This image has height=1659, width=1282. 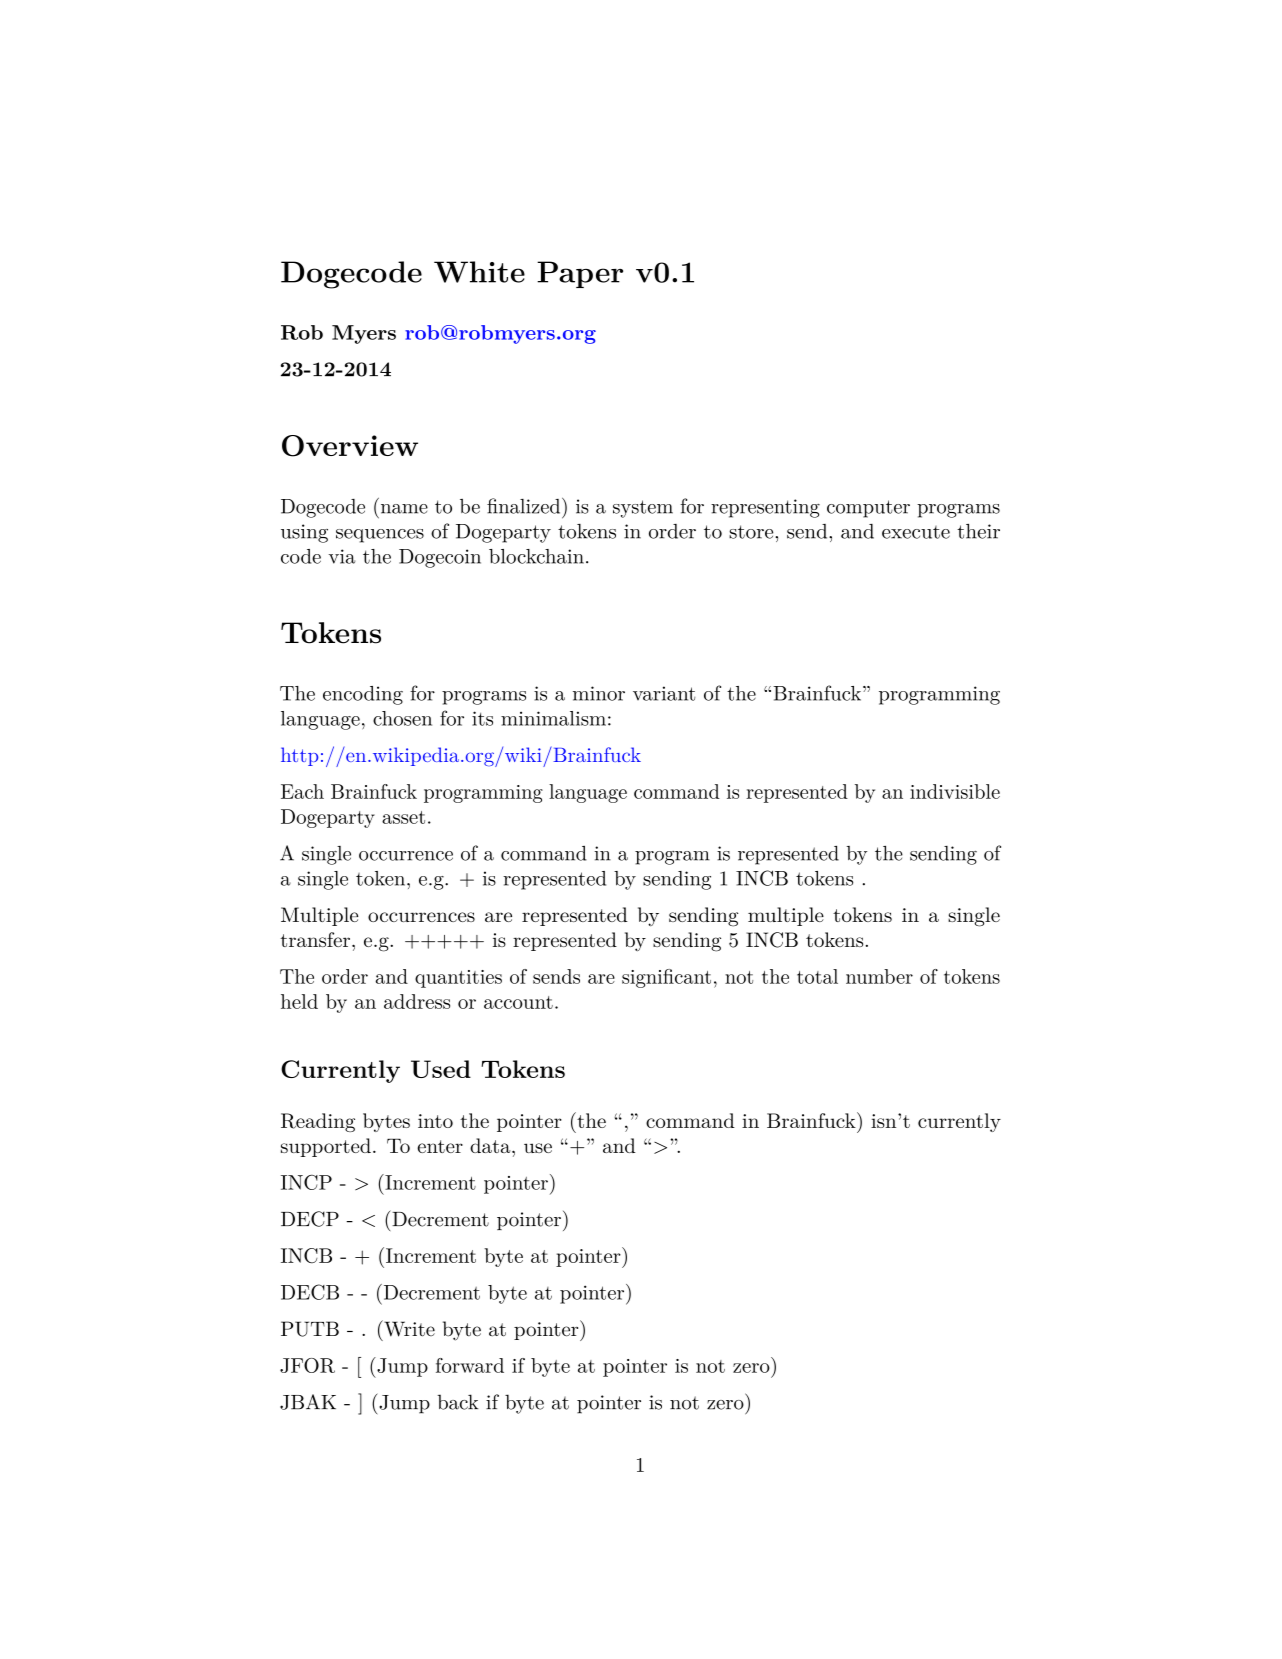 I want to click on into, so click(x=435, y=1121).
